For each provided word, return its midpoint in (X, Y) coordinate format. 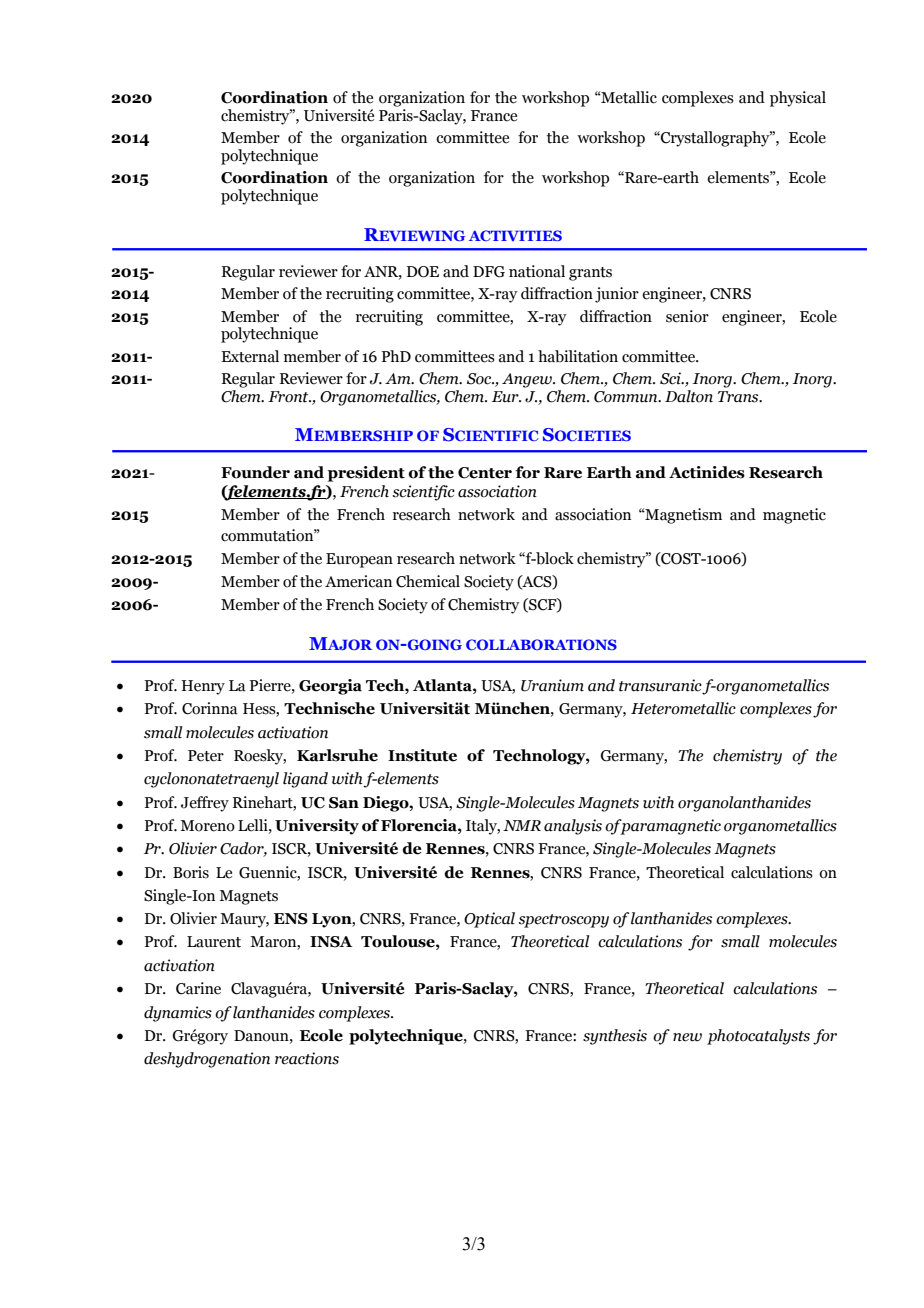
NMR (522, 825)
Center (485, 473)
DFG (489, 272)
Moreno (207, 826)
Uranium (552, 685)
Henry (203, 687)
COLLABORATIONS (541, 644)
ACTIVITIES (515, 235)
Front (289, 397)
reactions (307, 1058)
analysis (573, 827)
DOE (423, 272)
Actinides (707, 472)
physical (798, 99)
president (366, 474)
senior (687, 316)
